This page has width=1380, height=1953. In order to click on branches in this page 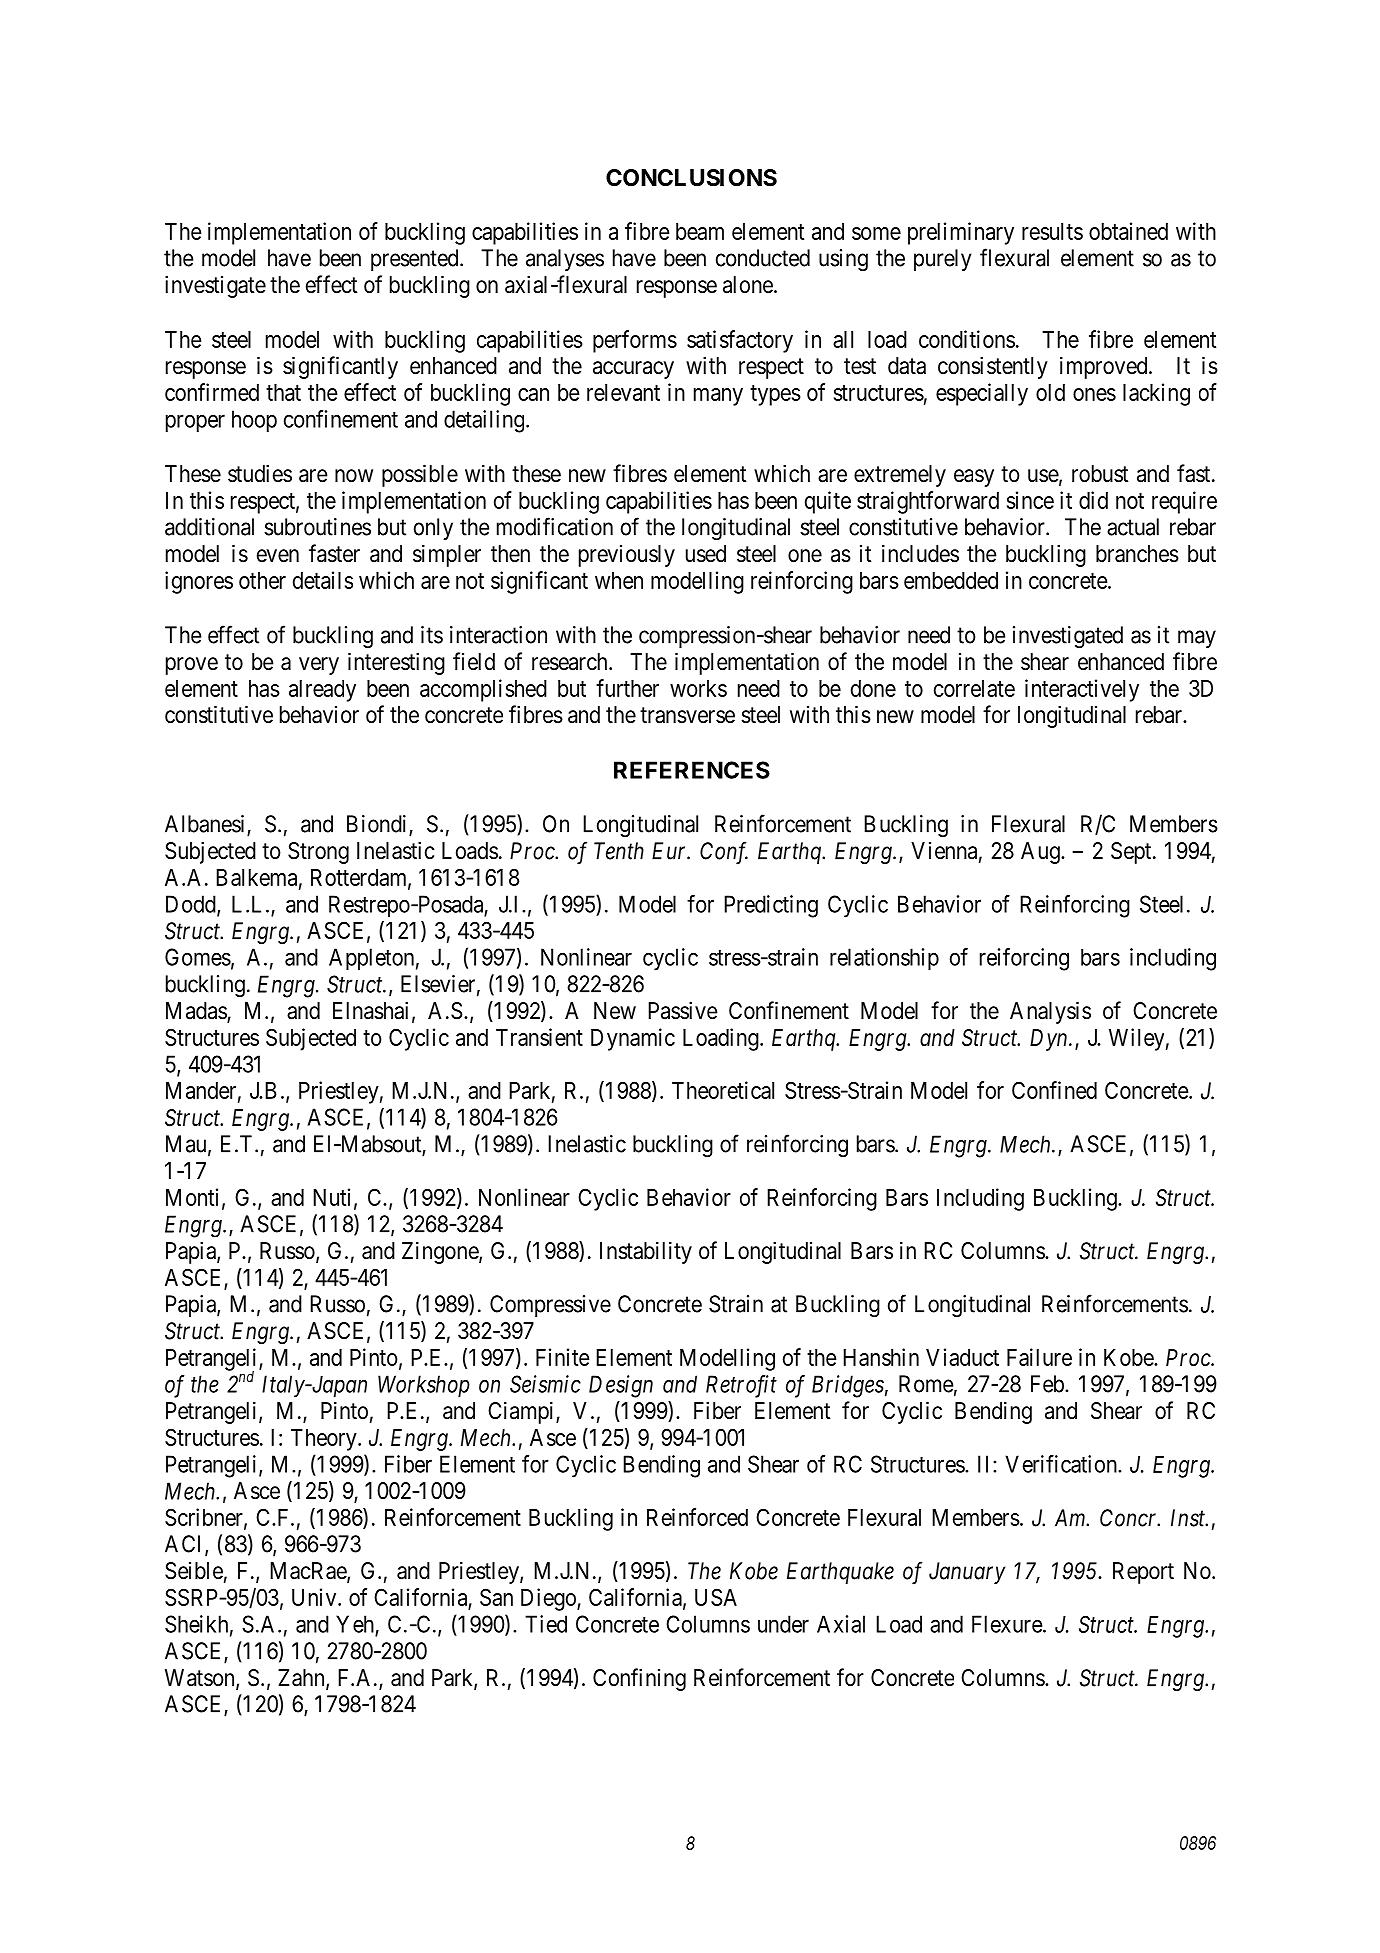, I will do `click(1137, 554)`.
